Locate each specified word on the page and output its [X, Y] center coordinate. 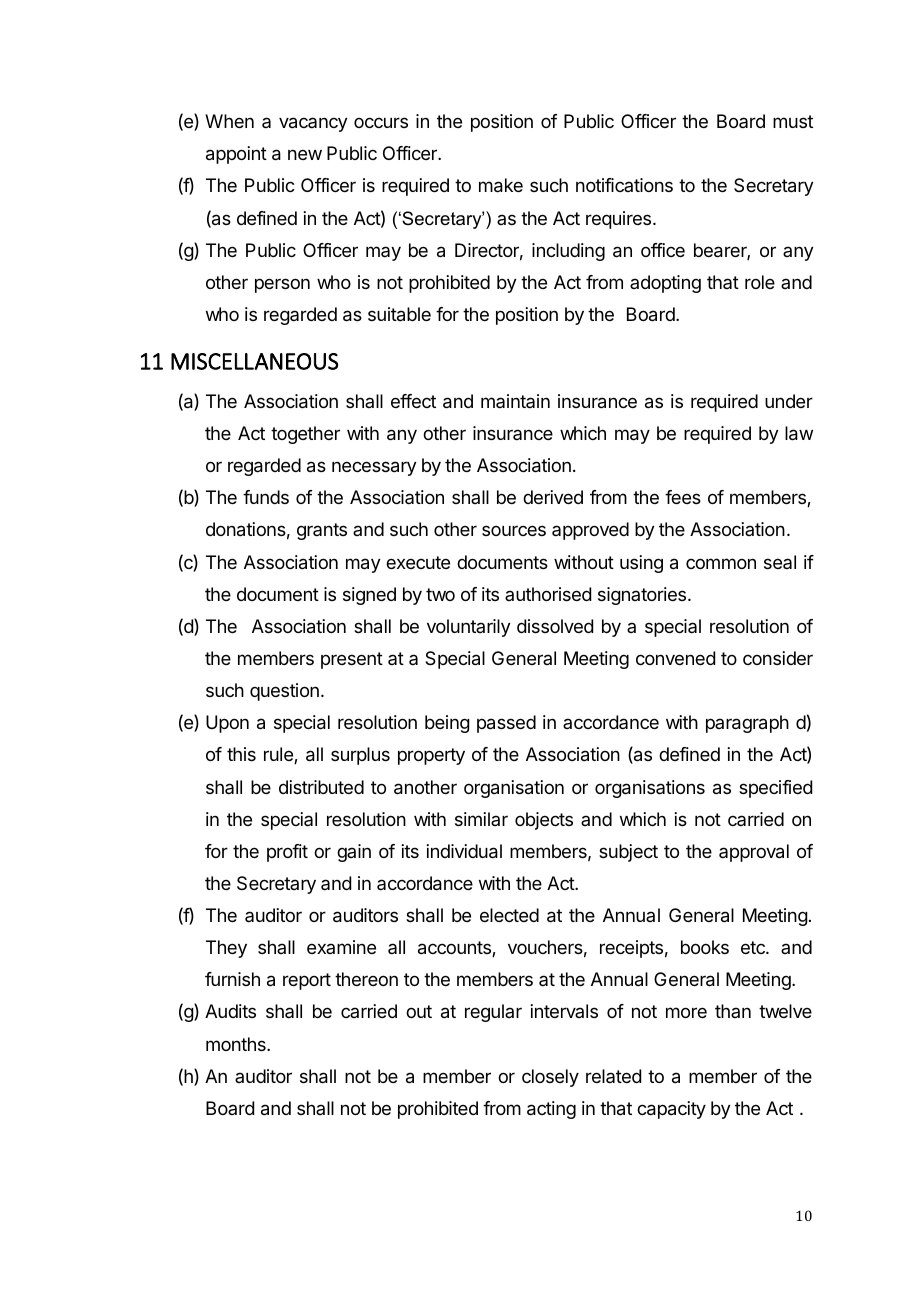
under [789, 401]
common [721, 563]
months [237, 1044]
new [305, 154]
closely [550, 1078]
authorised [548, 594]
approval [754, 853]
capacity [671, 1110]
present [352, 660]
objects [544, 821]
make [501, 185]
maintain [515, 401]
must [793, 121]
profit [287, 853]
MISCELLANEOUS [254, 361]
